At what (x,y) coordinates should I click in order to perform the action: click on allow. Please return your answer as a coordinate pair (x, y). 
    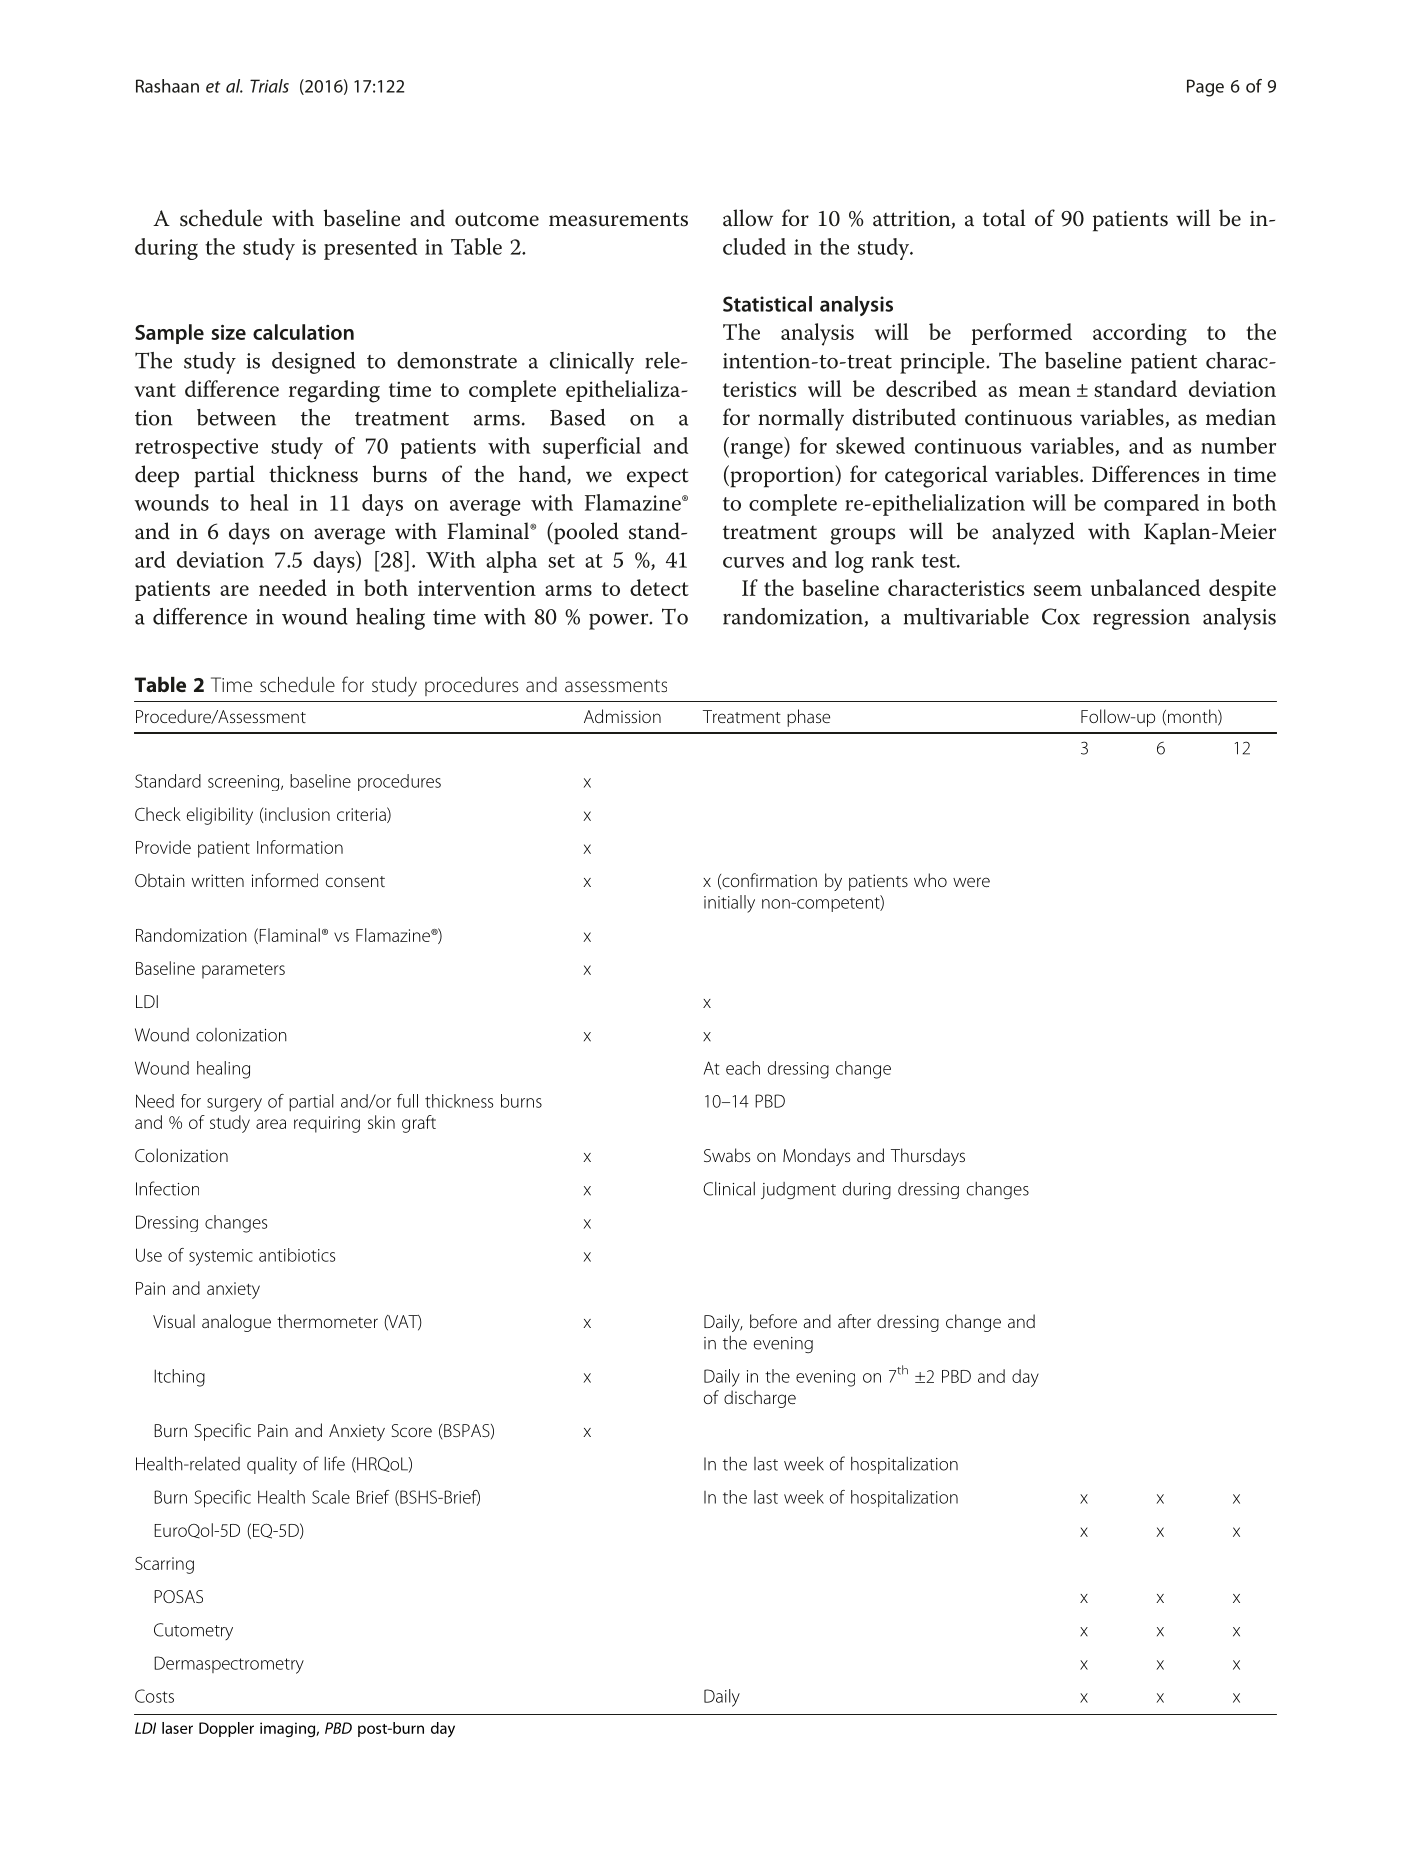
    Looking at the image, I should click on (748, 218).
